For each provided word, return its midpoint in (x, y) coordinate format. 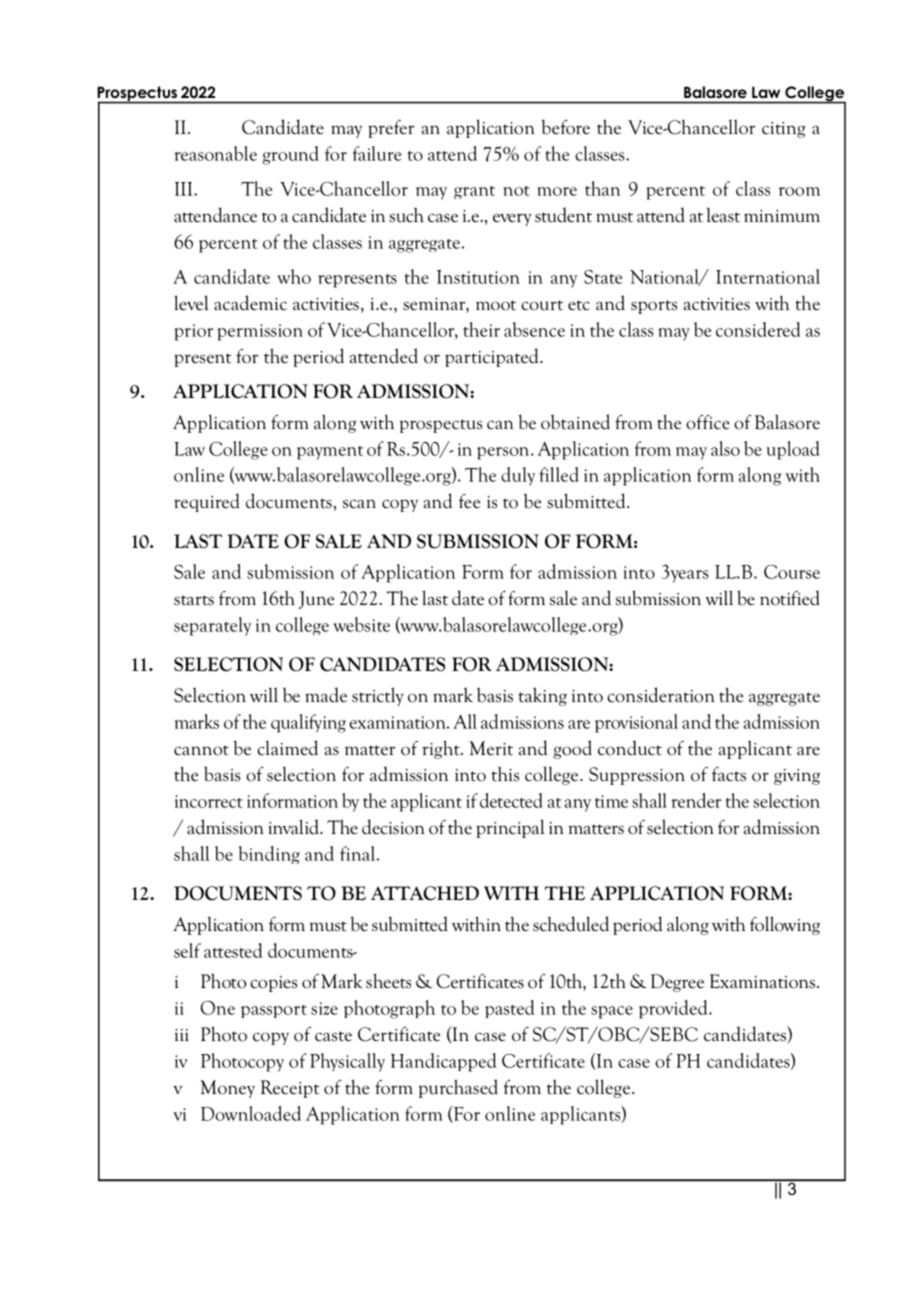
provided (674, 1009)
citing (784, 130)
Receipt (289, 1089)
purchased (458, 1088)
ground (290, 155)
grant (474, 192)
